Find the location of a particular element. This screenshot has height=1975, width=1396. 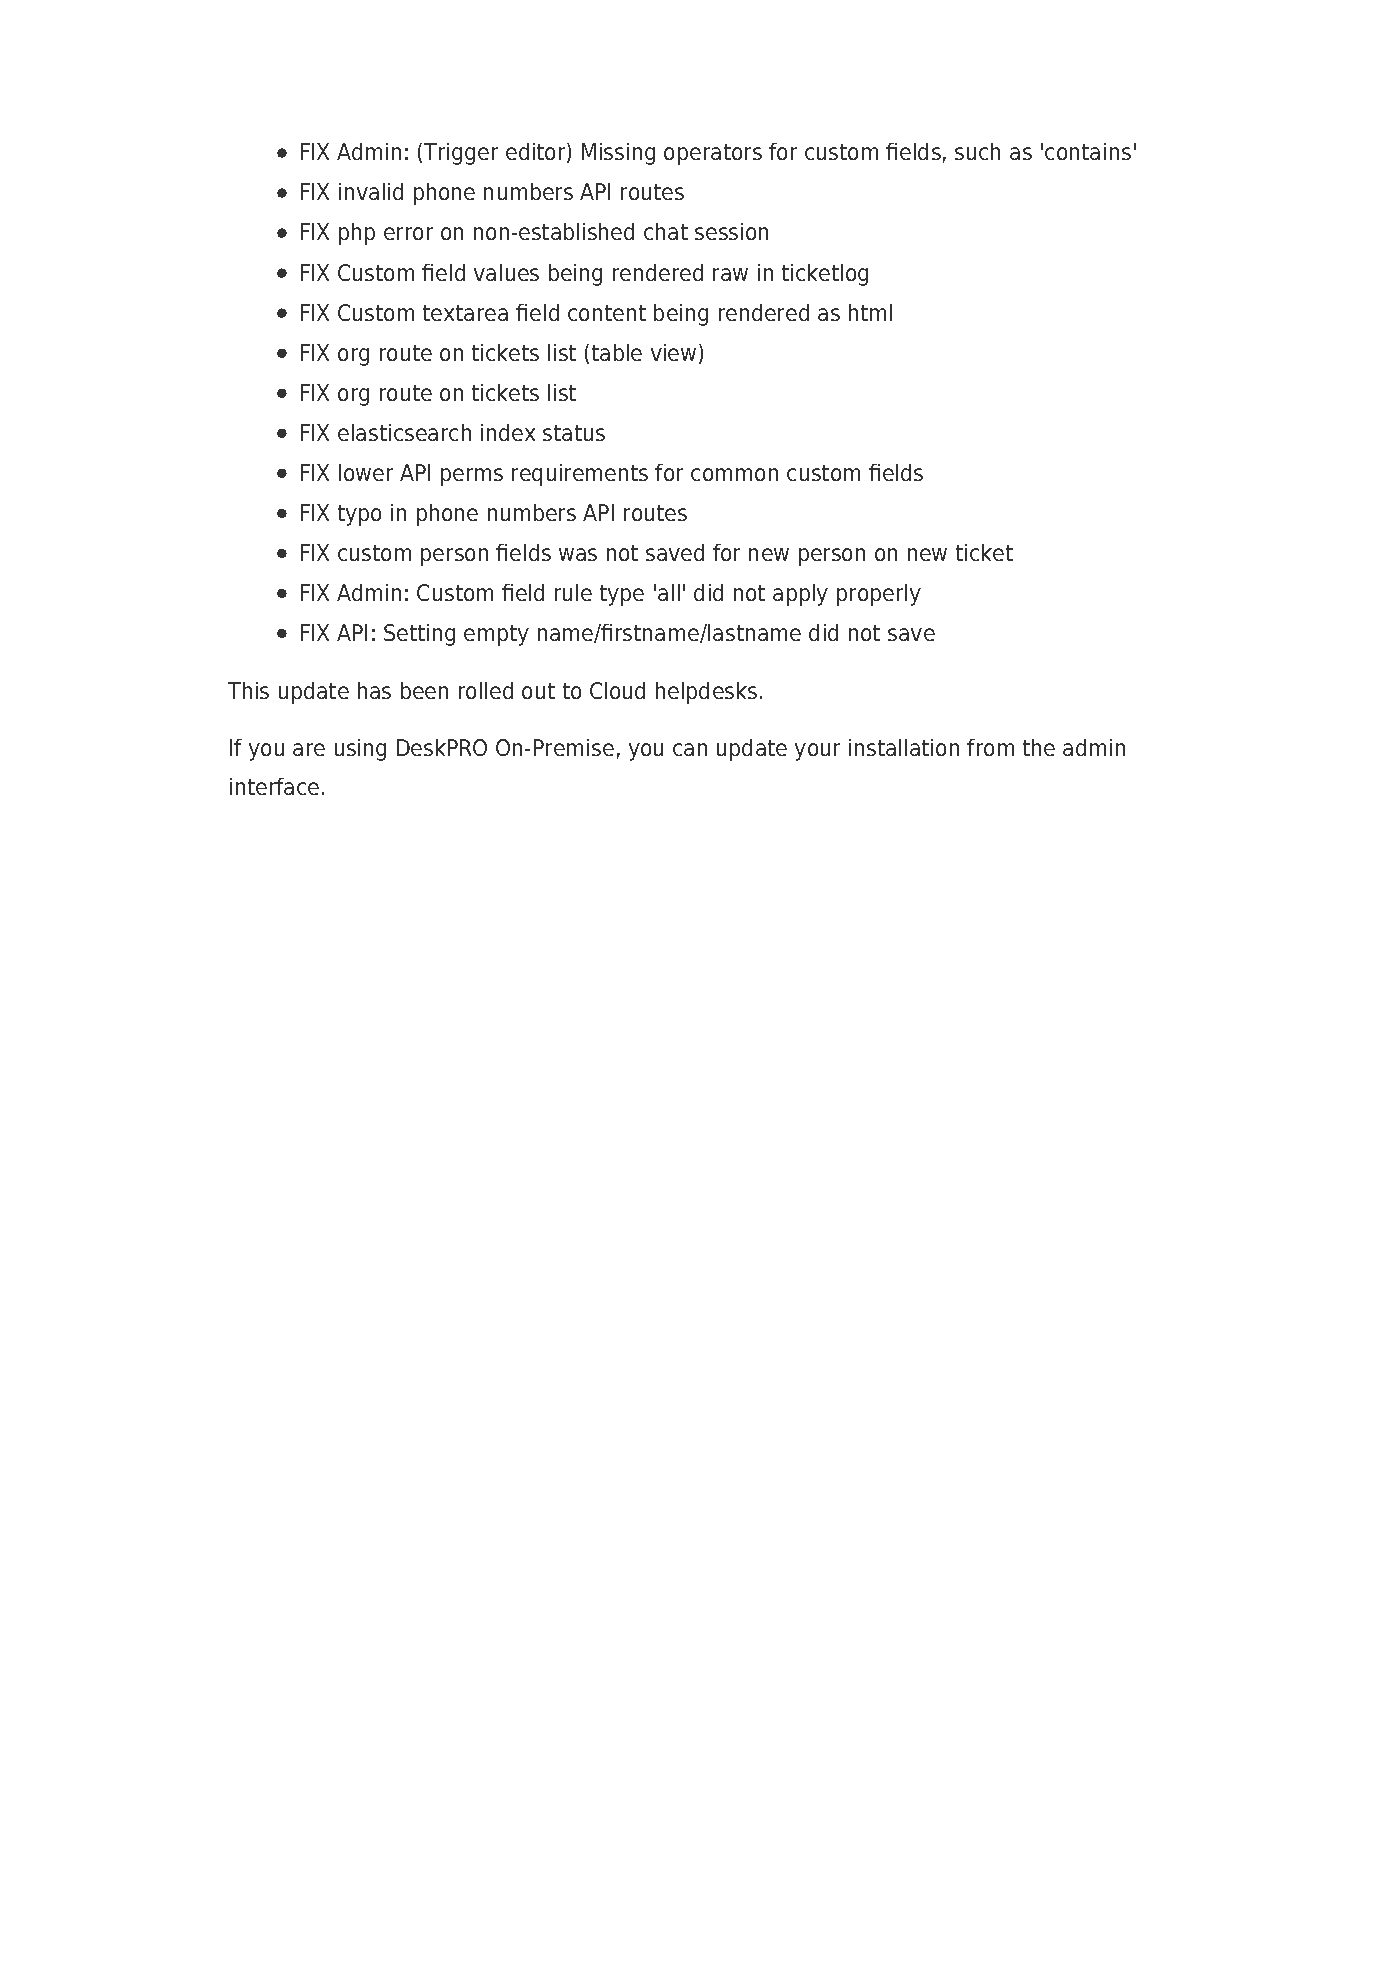

such is located at coordinates (977, 151).
